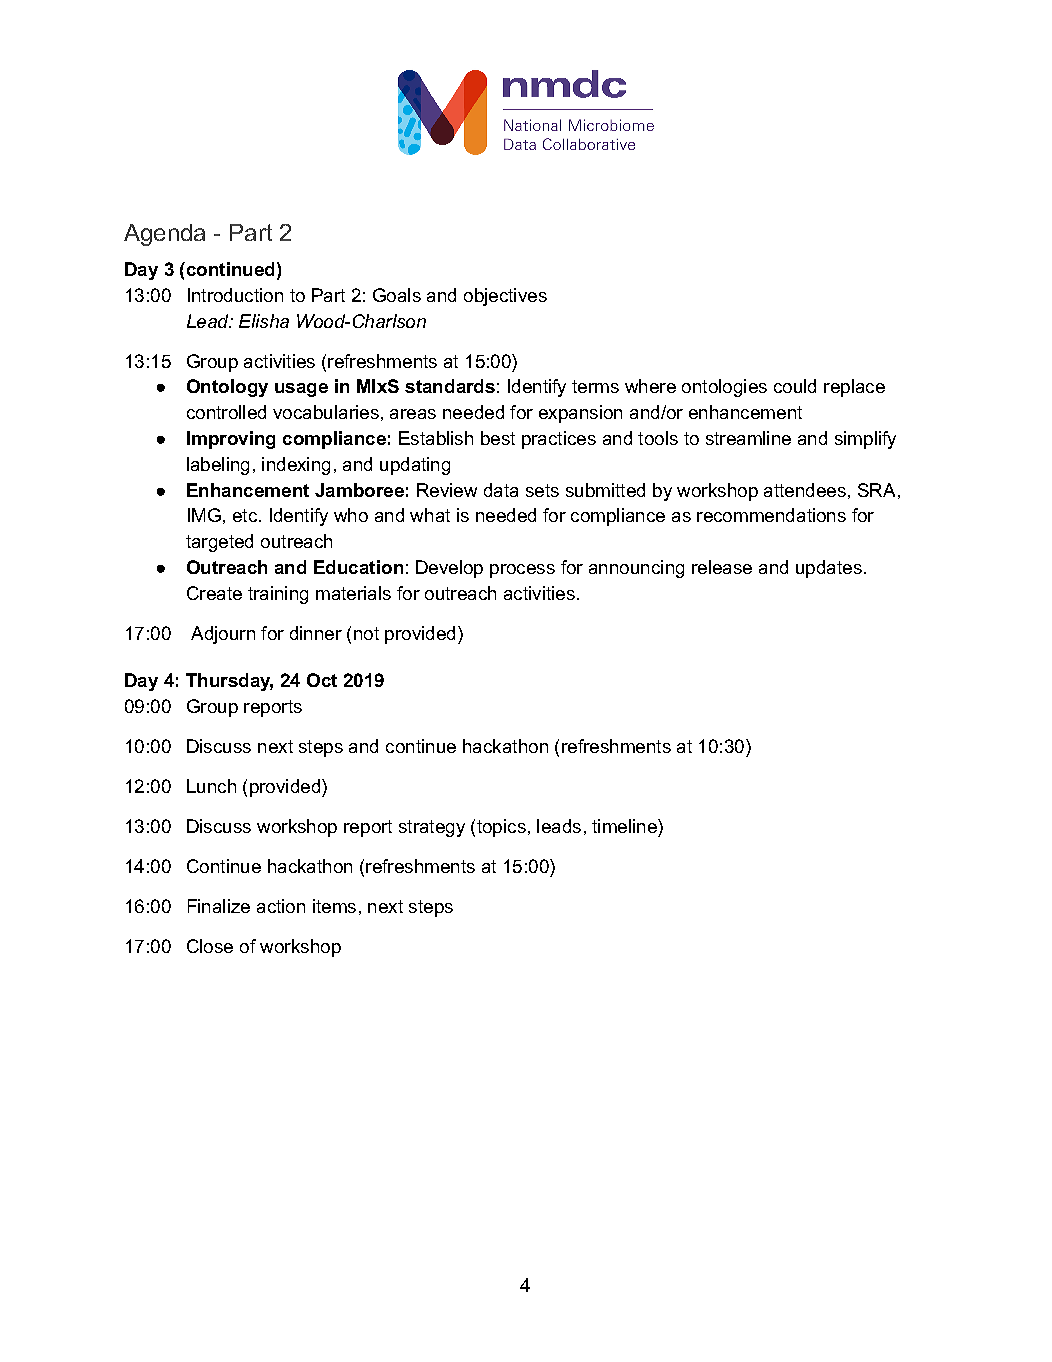 This screenshot has width=1052, height=1362. I want to click on objectives, so click(505, 297).
